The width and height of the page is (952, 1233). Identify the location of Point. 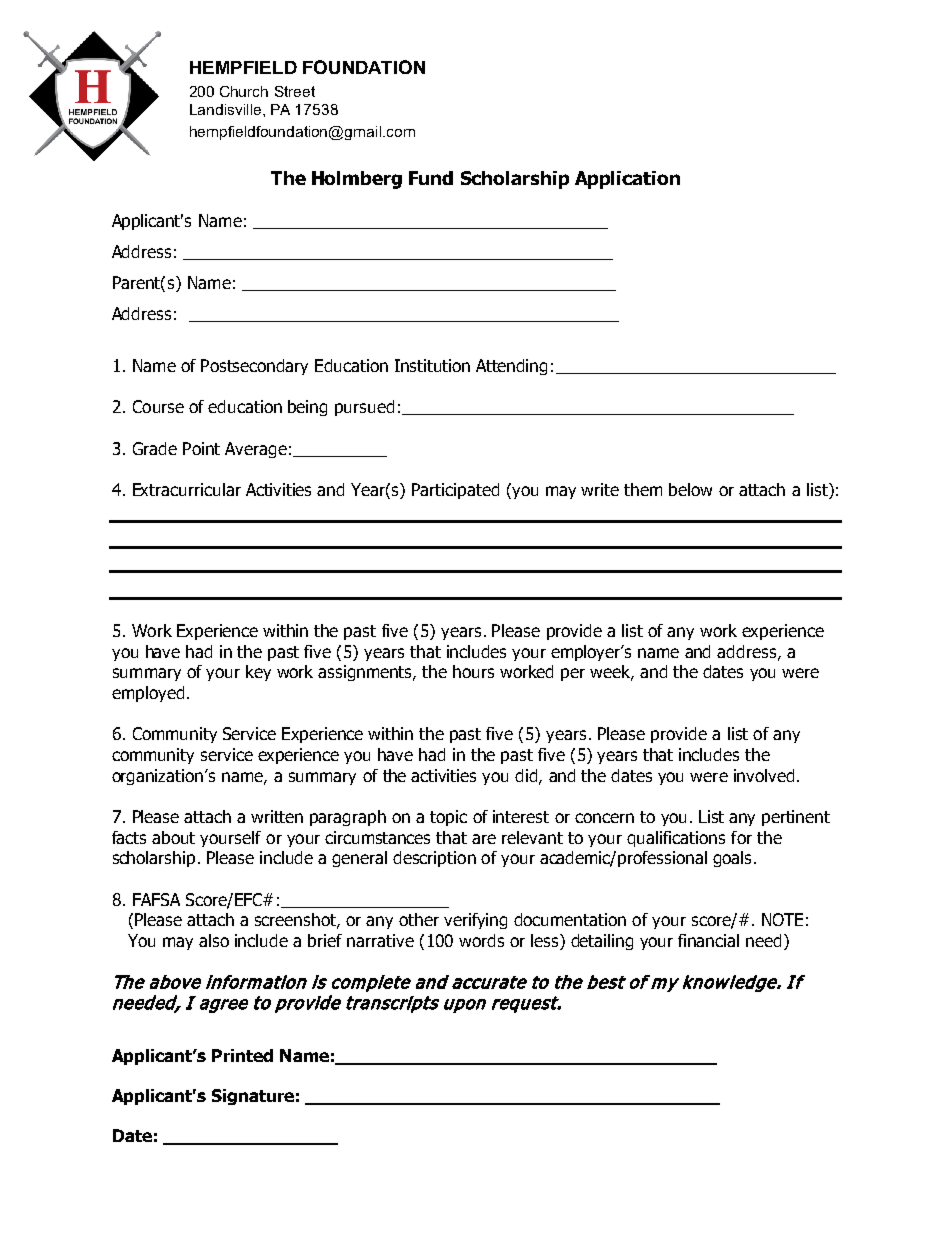
(201, 448).
